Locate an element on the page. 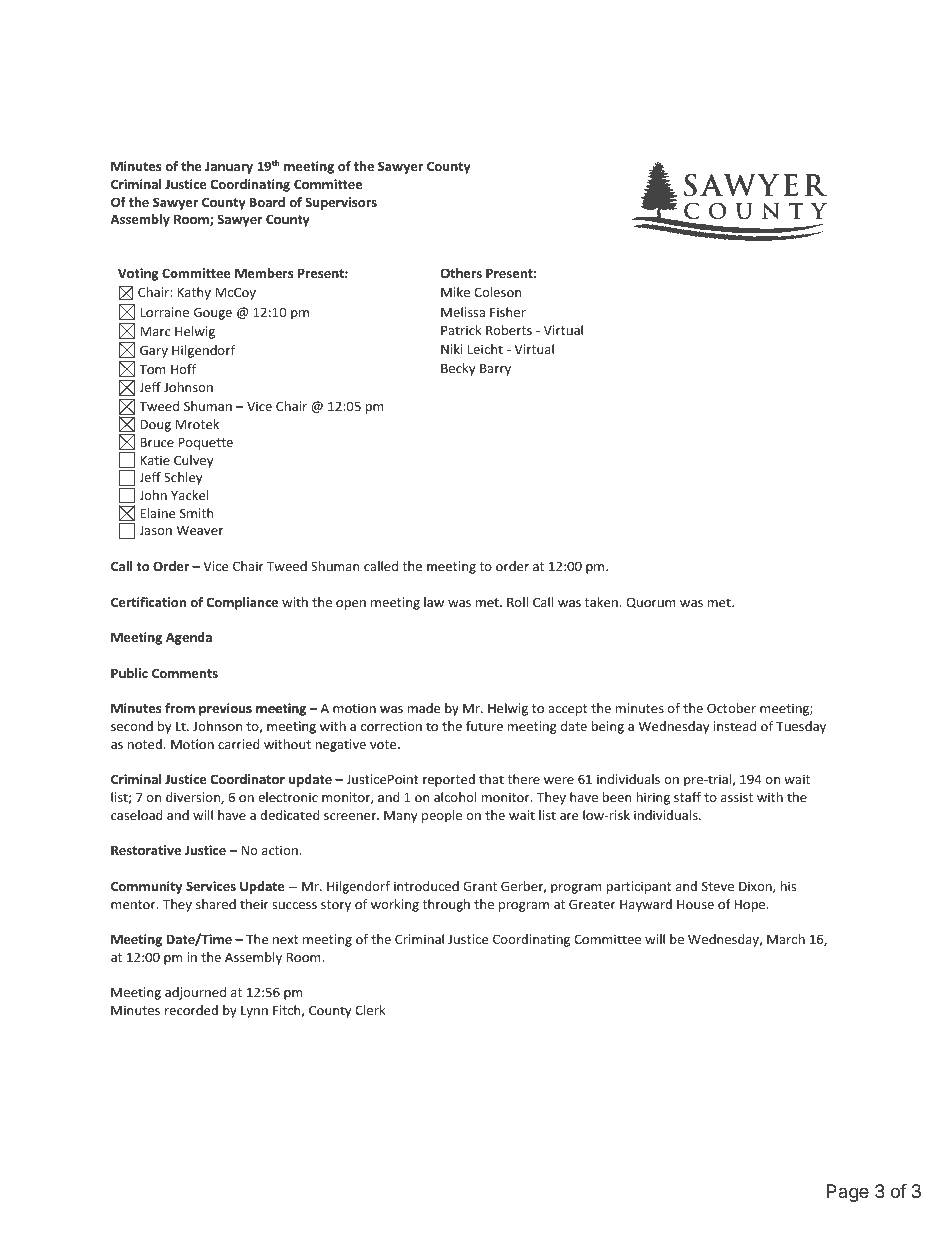 The image size is (952, 1233). Fisher is located at coordinates (508, 312).
